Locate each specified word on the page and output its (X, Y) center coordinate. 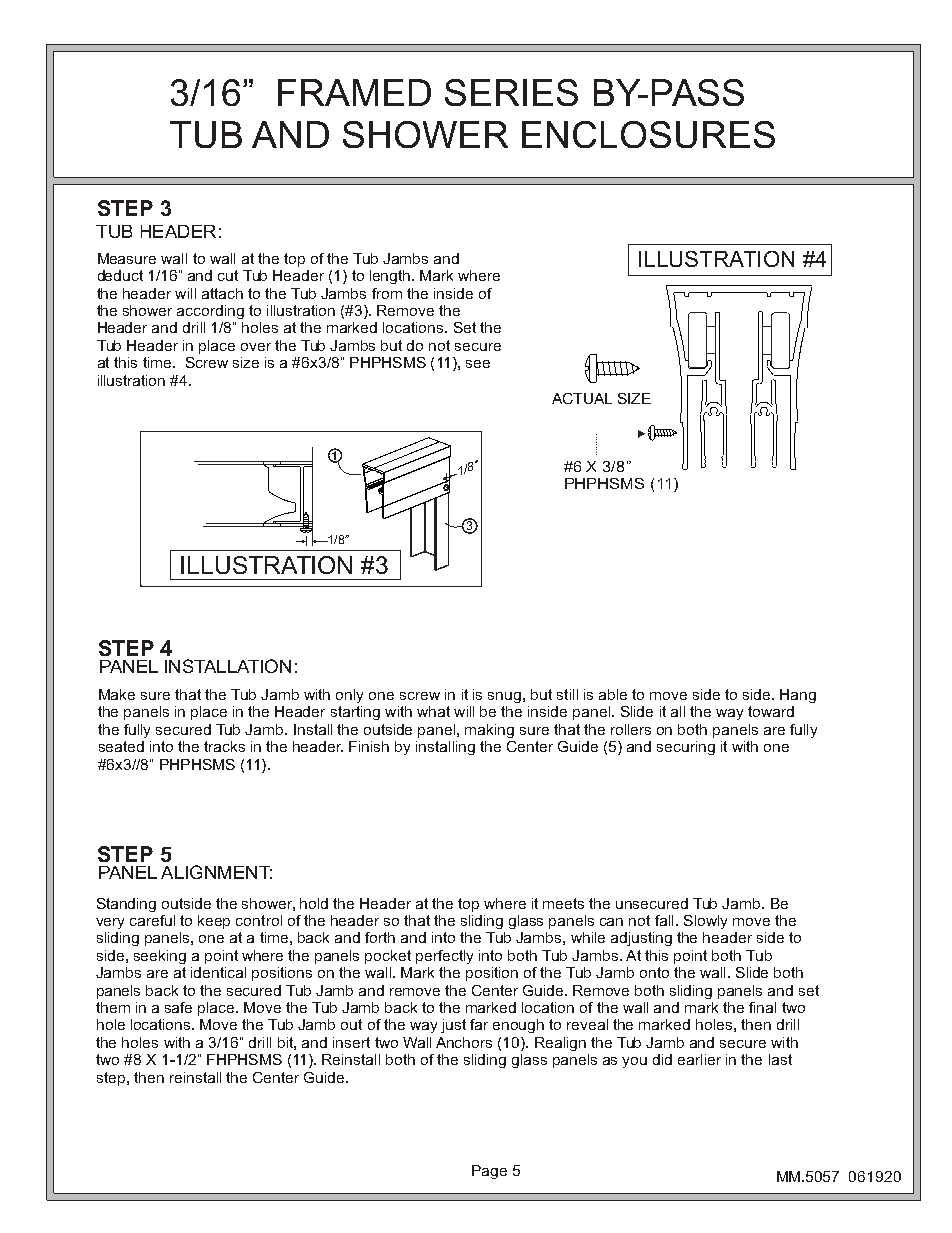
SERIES (511, 92)
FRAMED (354, 92)
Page (489, 1172)
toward (771, 711)
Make (117, 694)
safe (178, 1007)
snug (504, 697)
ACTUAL (582, 398)
